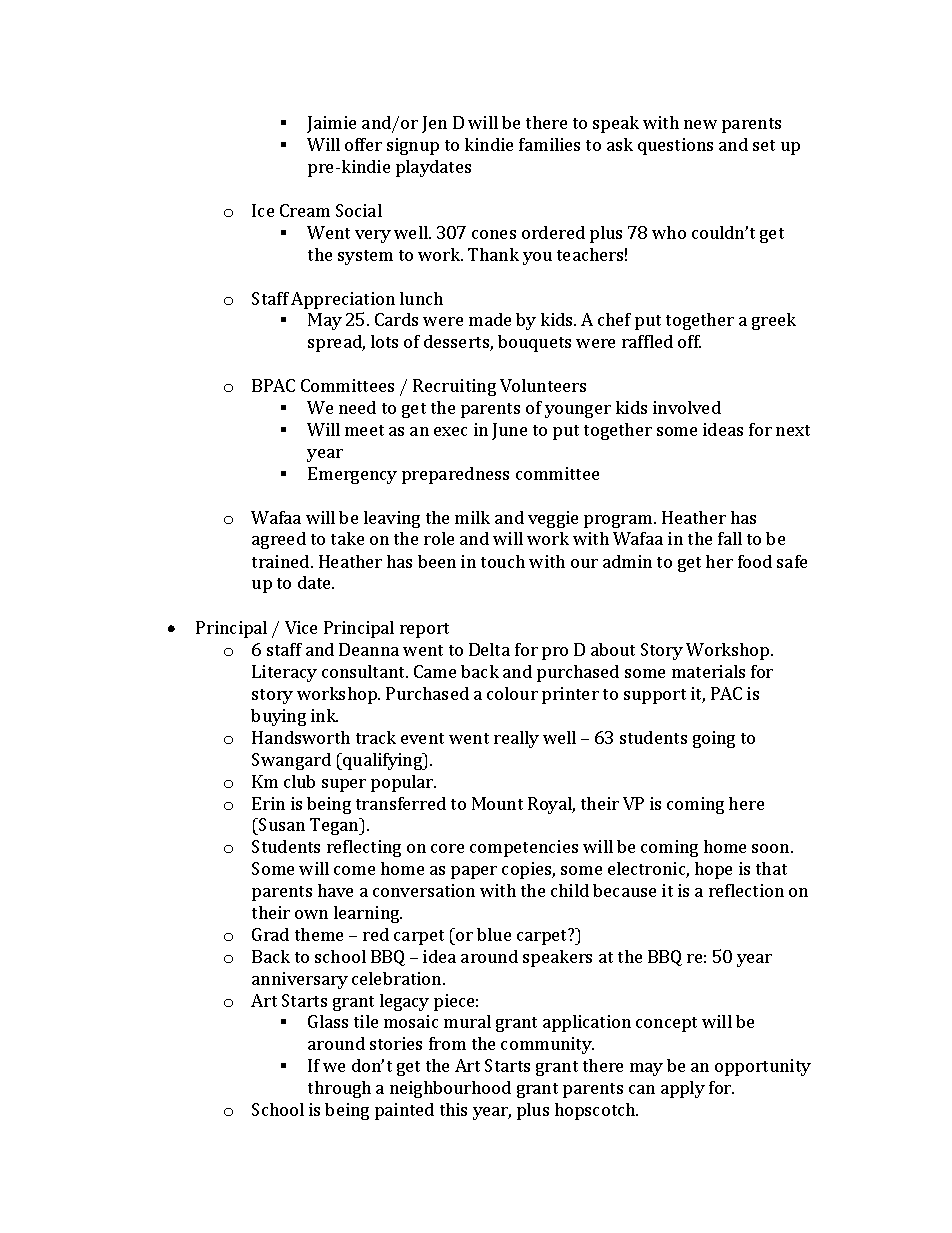  Describe the element at coordinates (708, 671) in the page. I see `materials` at that location.
